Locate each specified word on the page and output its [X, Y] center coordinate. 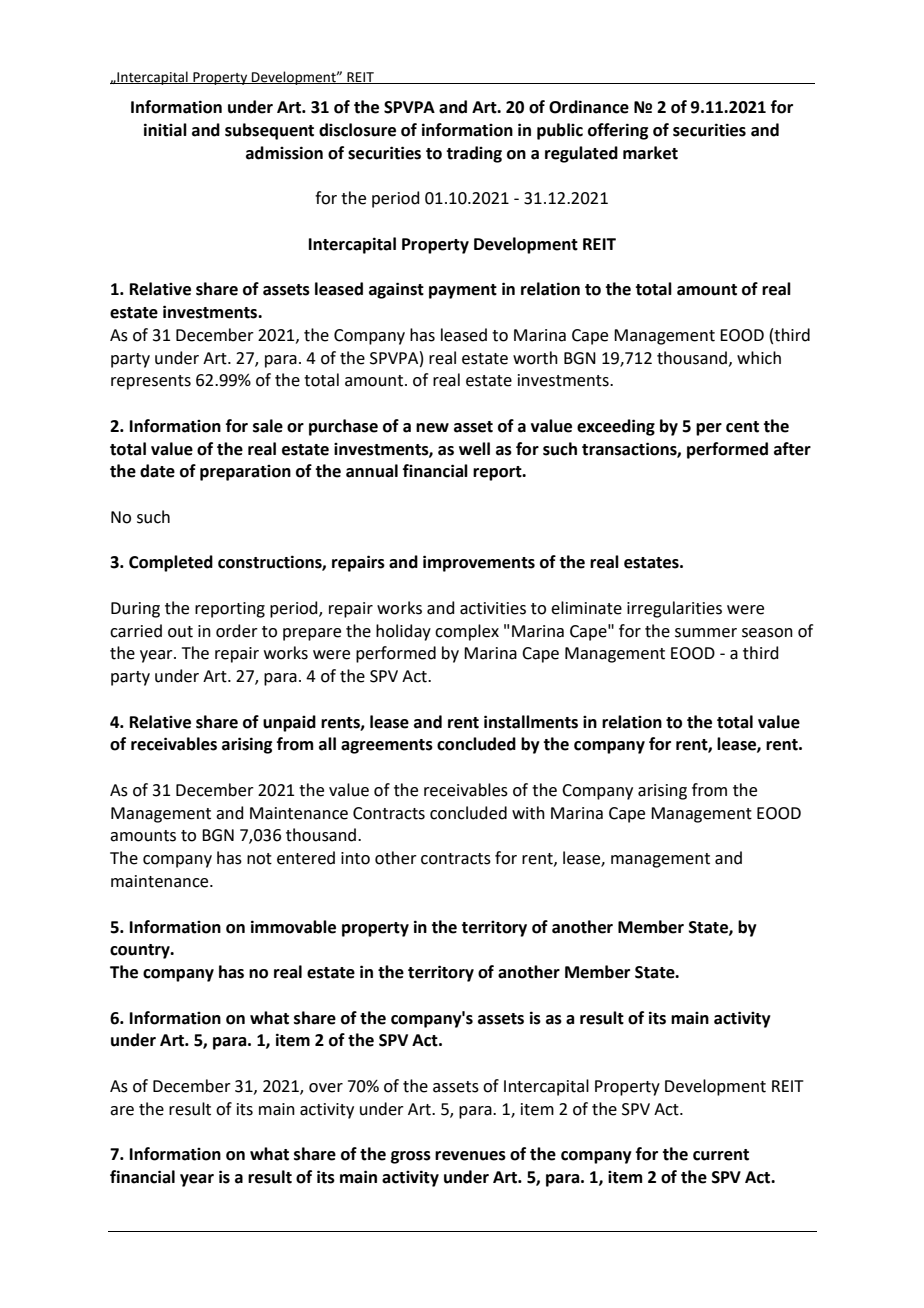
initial [165, 130]
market [650, 153]
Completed [171, 563]
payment [463, 291]
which [759, 358]
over [326, 1088]
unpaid [289, 723]
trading [474, 154]
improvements [479, 563]
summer [706, 633]
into [355, 858]
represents [151, 382]
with [528, 813]
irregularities [674, 609]
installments [531, 722]
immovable [293, 927]
